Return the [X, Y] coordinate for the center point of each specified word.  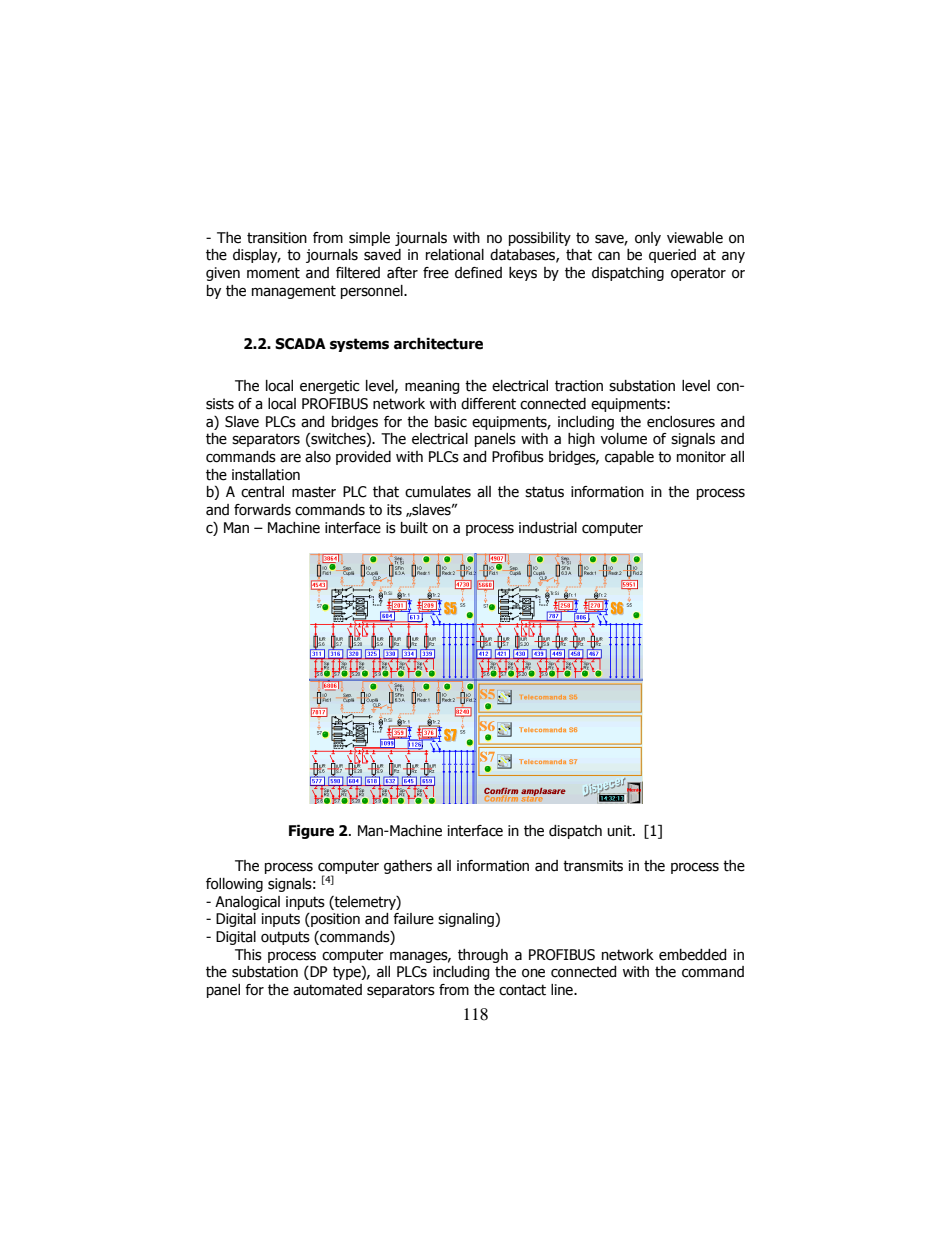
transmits [593, 866]
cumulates [438, 492]
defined [478, 273]
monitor [701, 457]
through [483, 956]
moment [273, 273]
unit [620, 831]
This [248, 955]
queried [672, 256]
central [262, 492]
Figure [311, 832]
